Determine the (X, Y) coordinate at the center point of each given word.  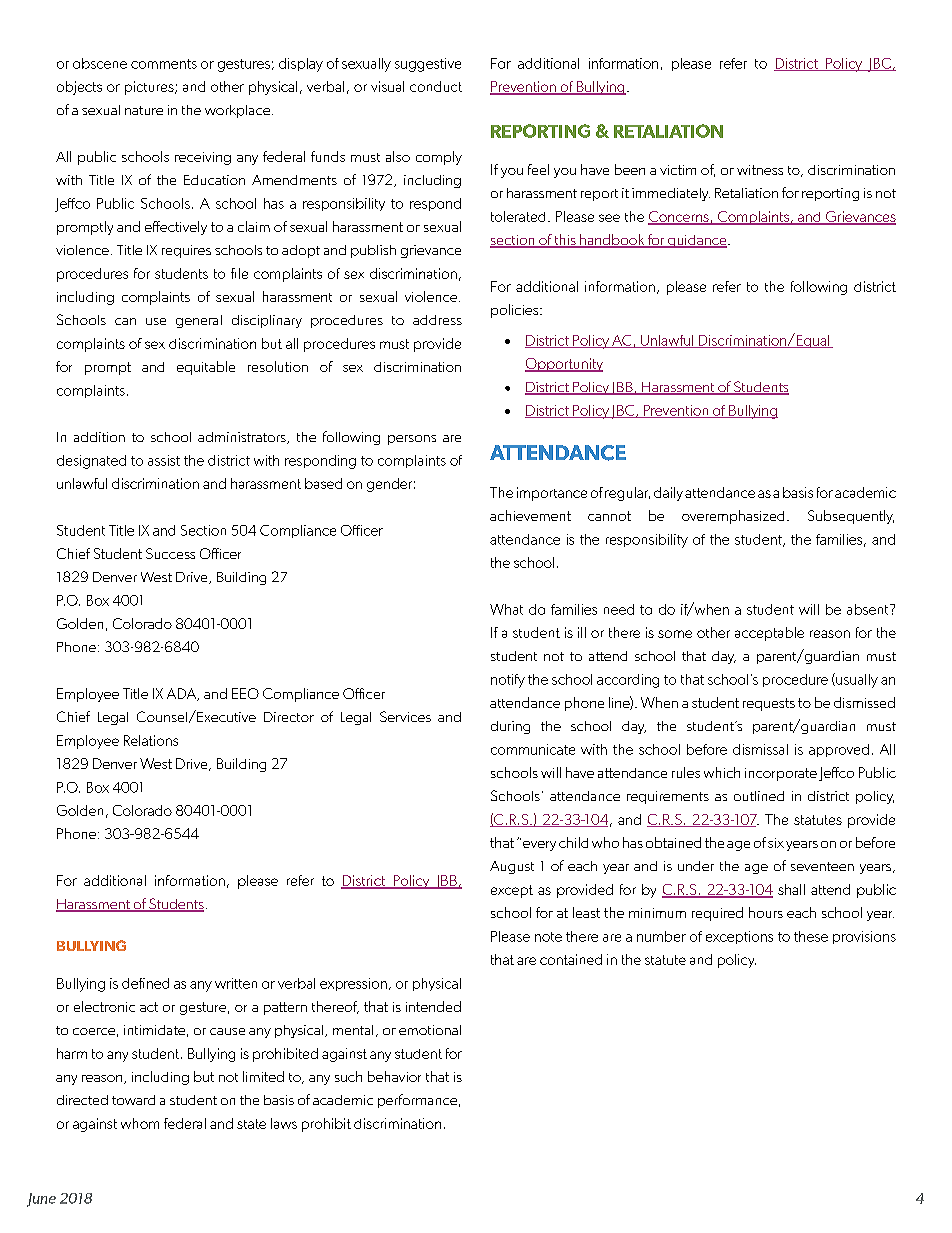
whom (140, 1123)
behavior (394, 1076)
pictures (150, 88)
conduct (436, 86)
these (811, 936)
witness (760, 170)
